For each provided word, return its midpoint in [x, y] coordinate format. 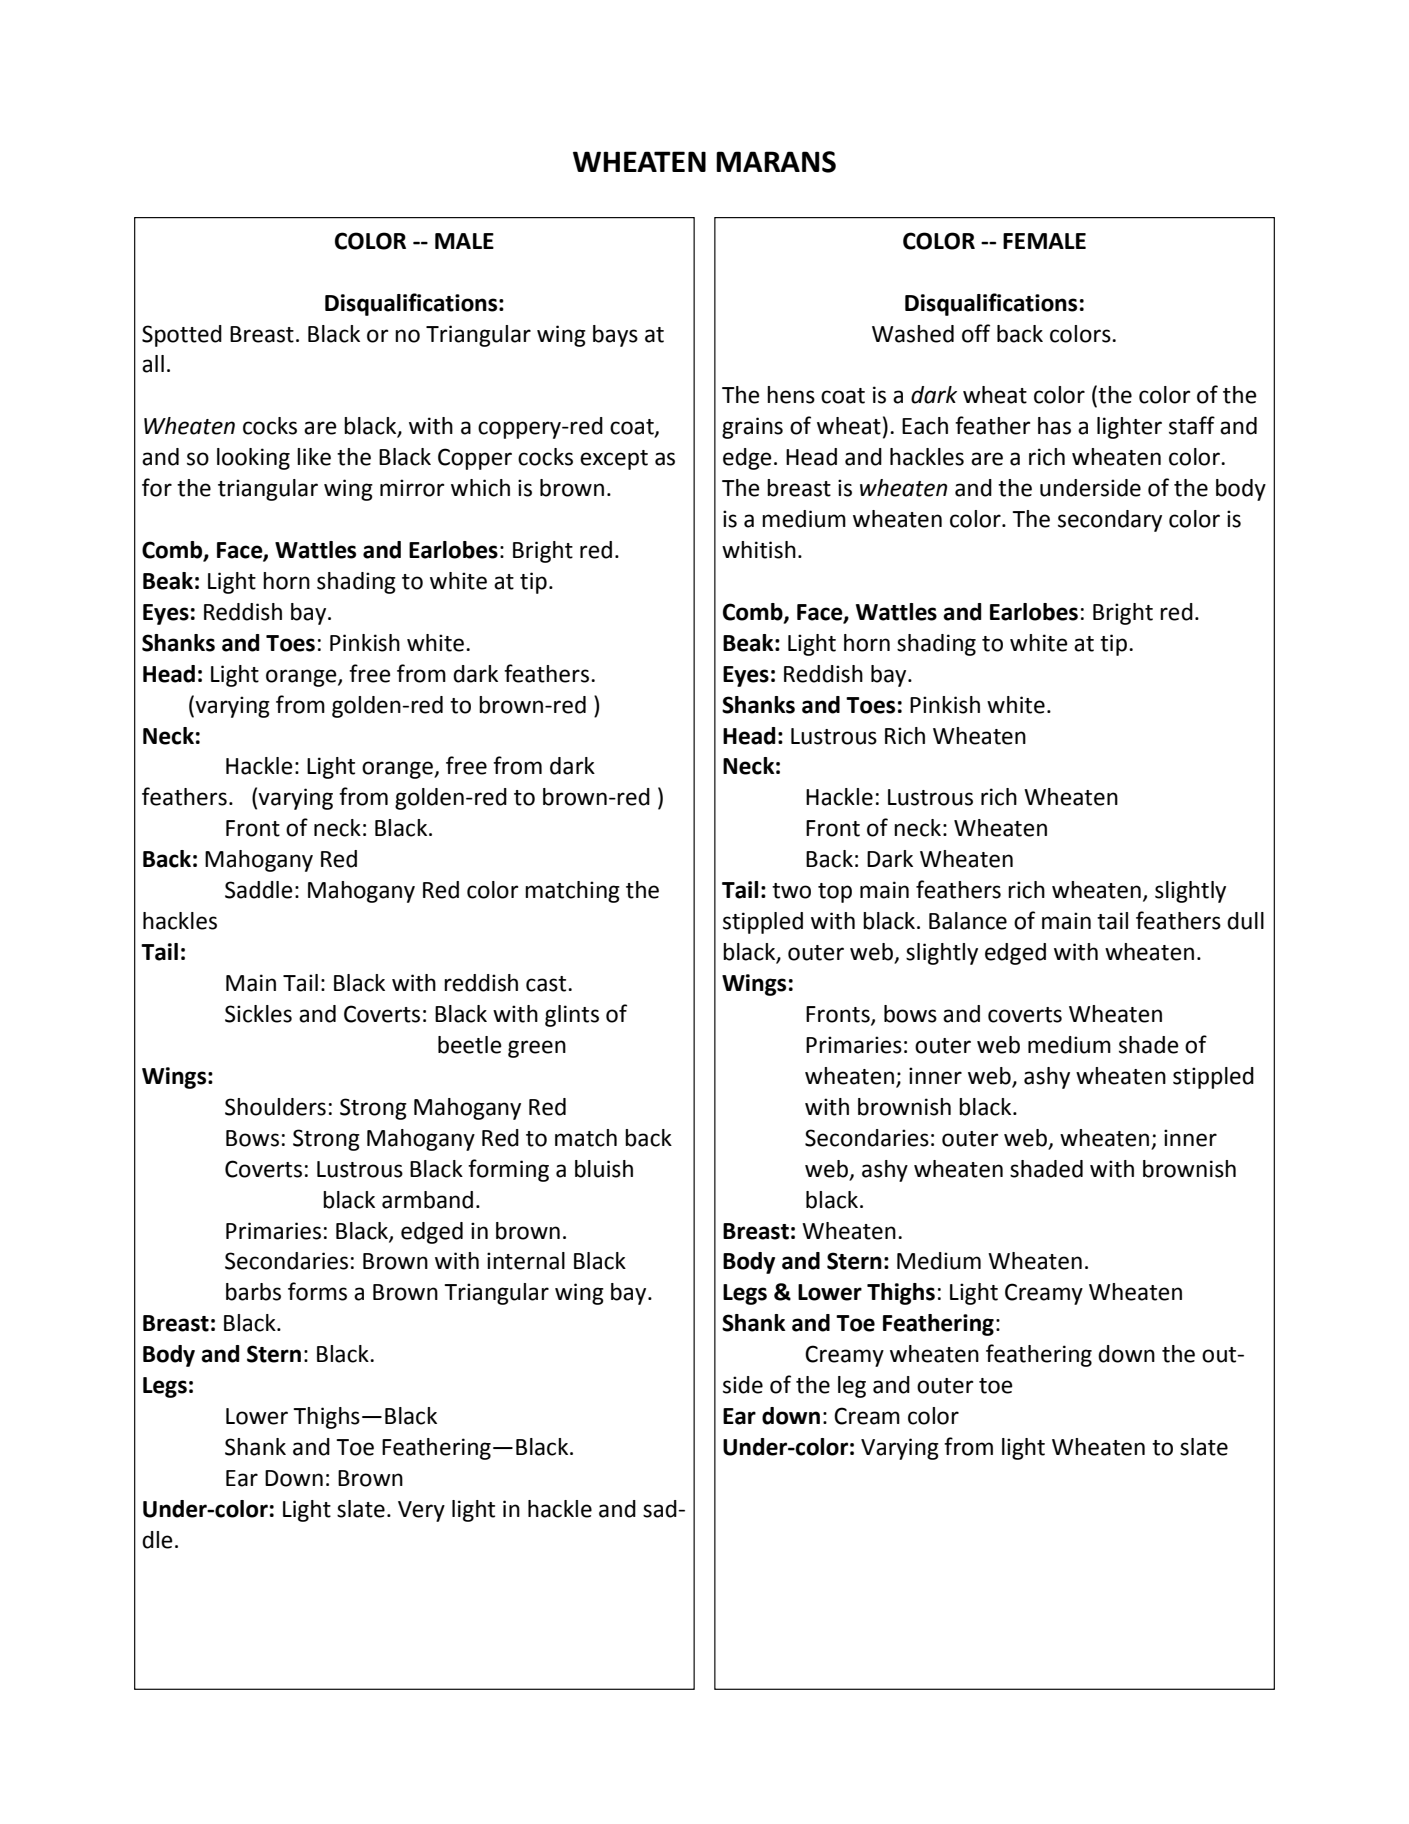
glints [572, 1016]
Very [421, 1511]
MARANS [776, 162]
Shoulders [275, 1107]
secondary [1110, 521]
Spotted [182, 336]
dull [1245, 921]
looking [253, 459]
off [976, 333]
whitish [759, 550]
